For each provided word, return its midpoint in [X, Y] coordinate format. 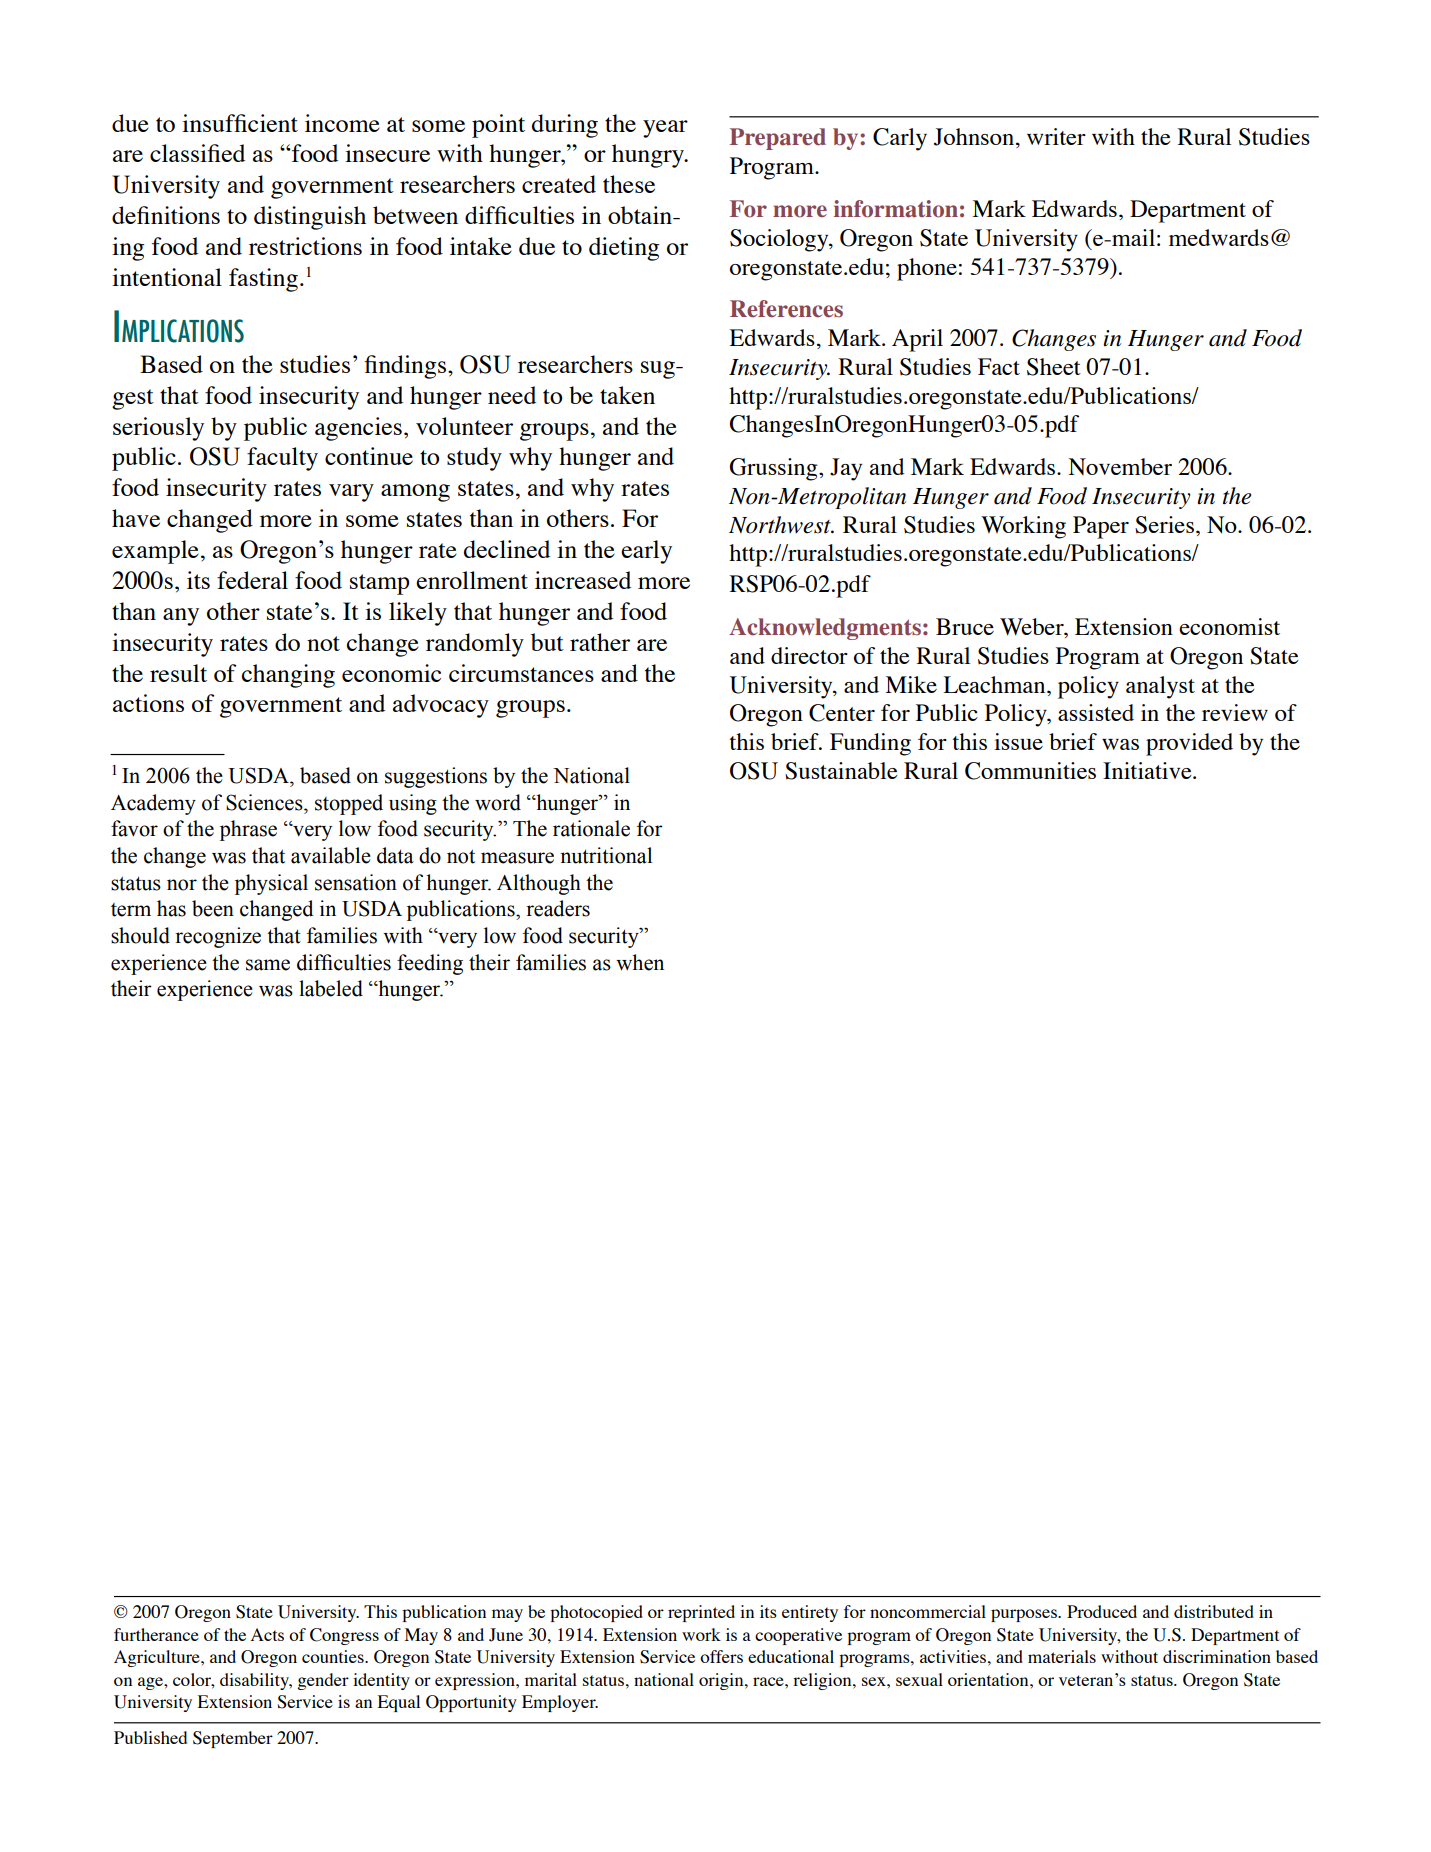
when [640, 962]
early [646, 552]
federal [252, 580]
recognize [218, 937]
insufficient [240, 123]
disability [255, 1681]
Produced [1102, 1611]
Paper [1101, 527]
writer [1056, 136]
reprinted [701, 1613]
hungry [649, 156]
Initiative [1148, 770]
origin [722, 1681]
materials [1062, 1656]
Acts [267, 1634]
